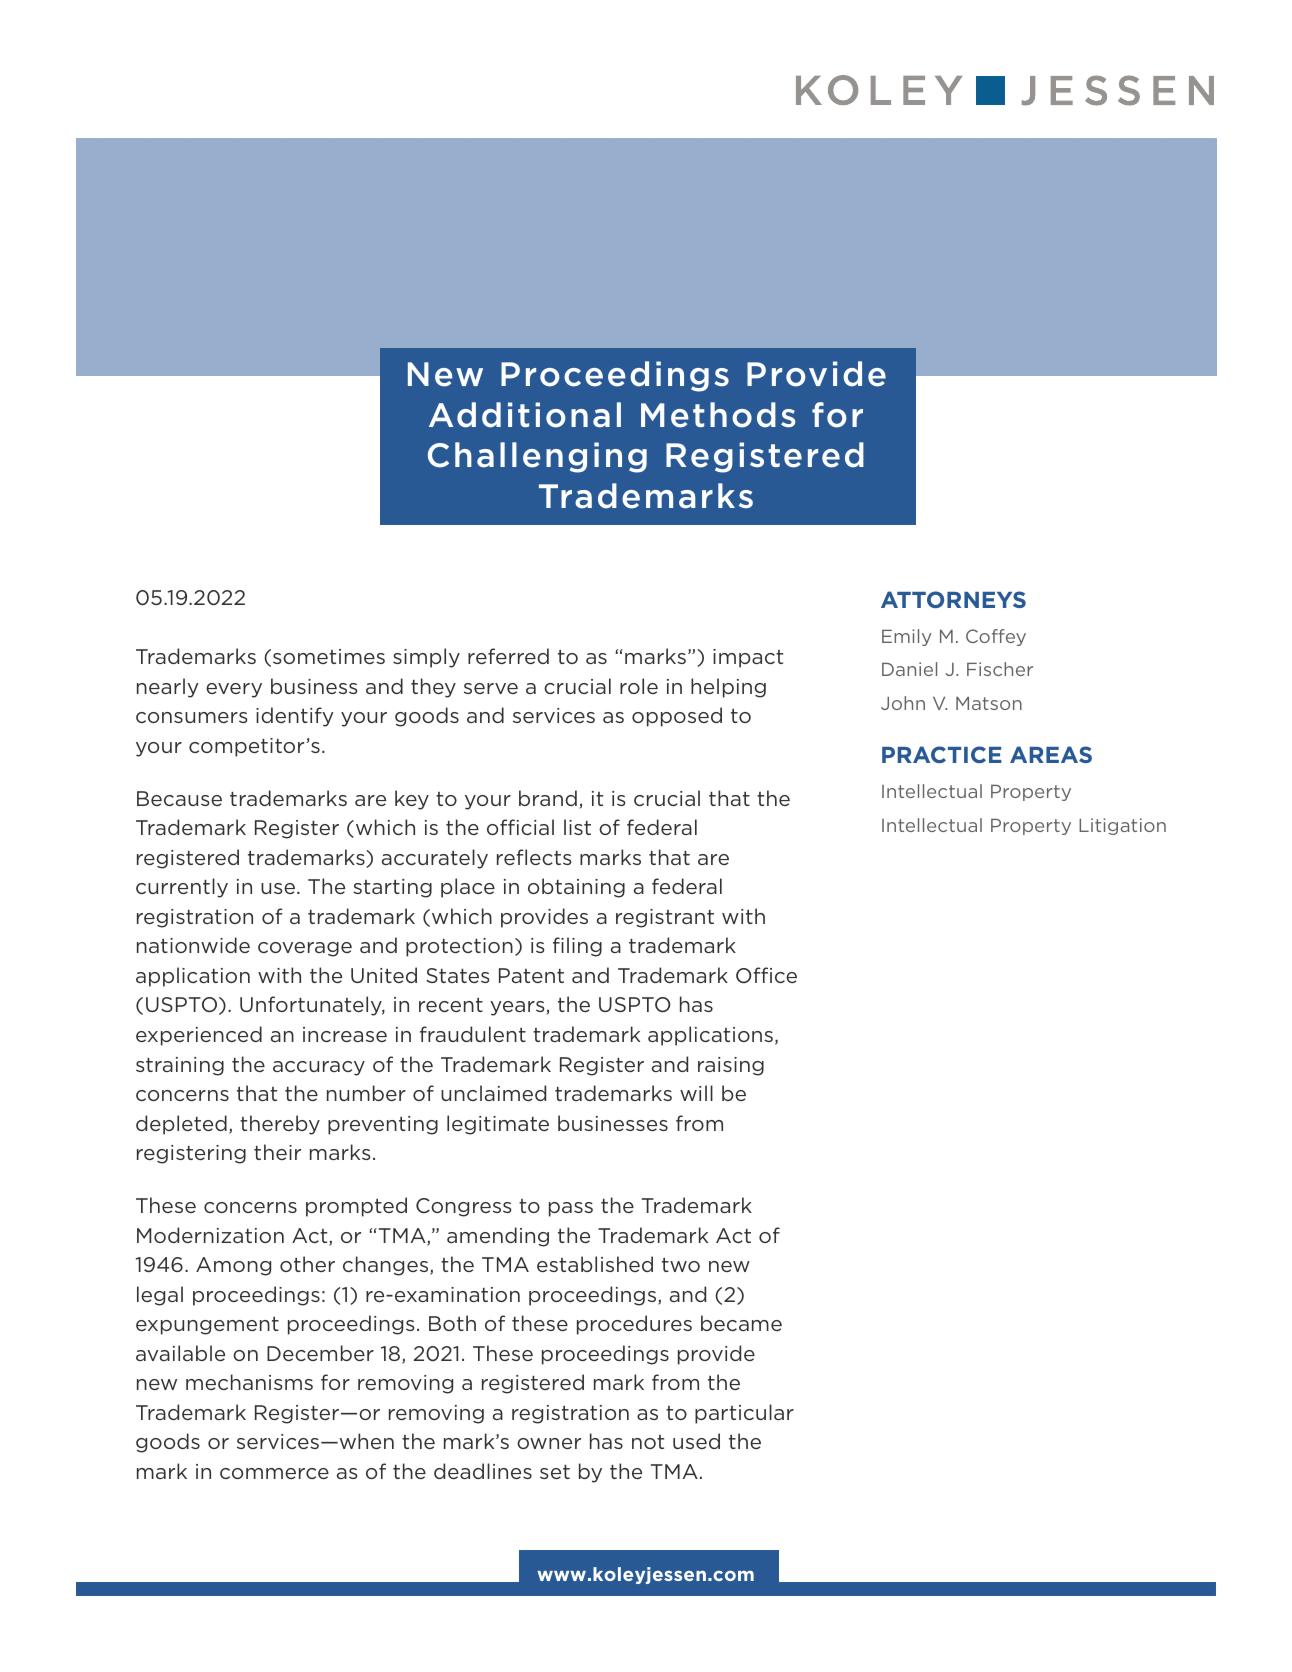  Describe the element at coordinates (718, 415) in the page. I see `Methods` at that location.
